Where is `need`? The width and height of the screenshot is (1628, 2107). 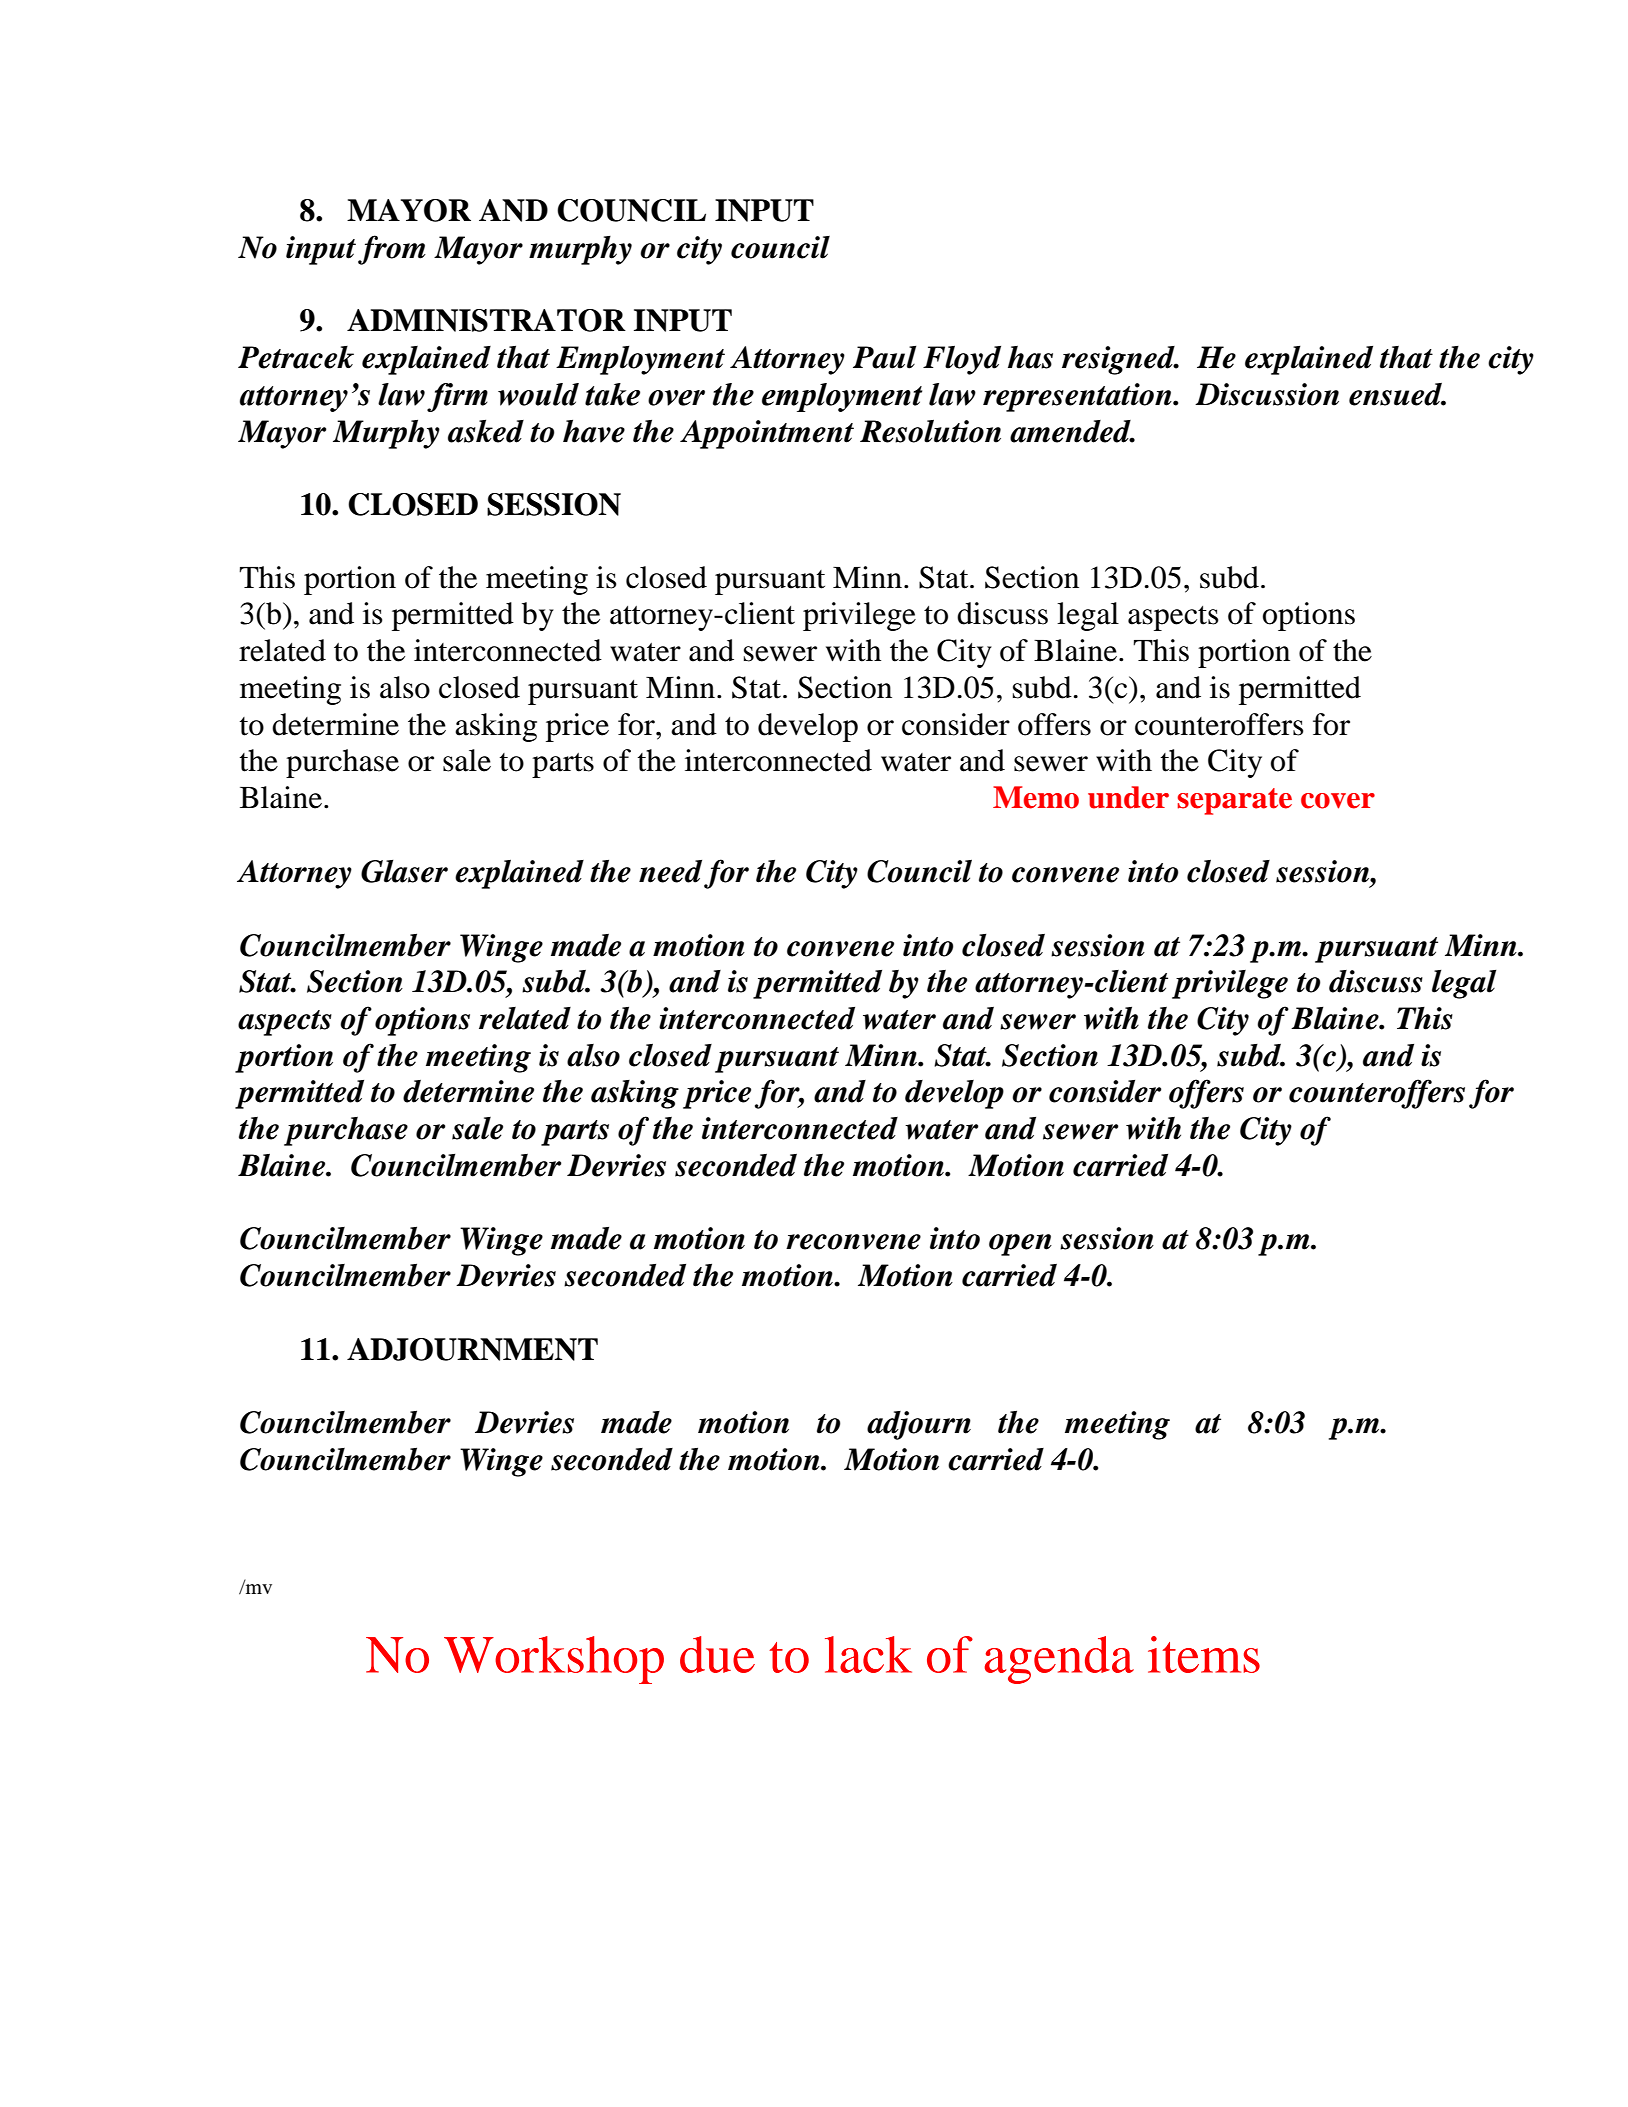 need is located at coordinates (670, 871).
